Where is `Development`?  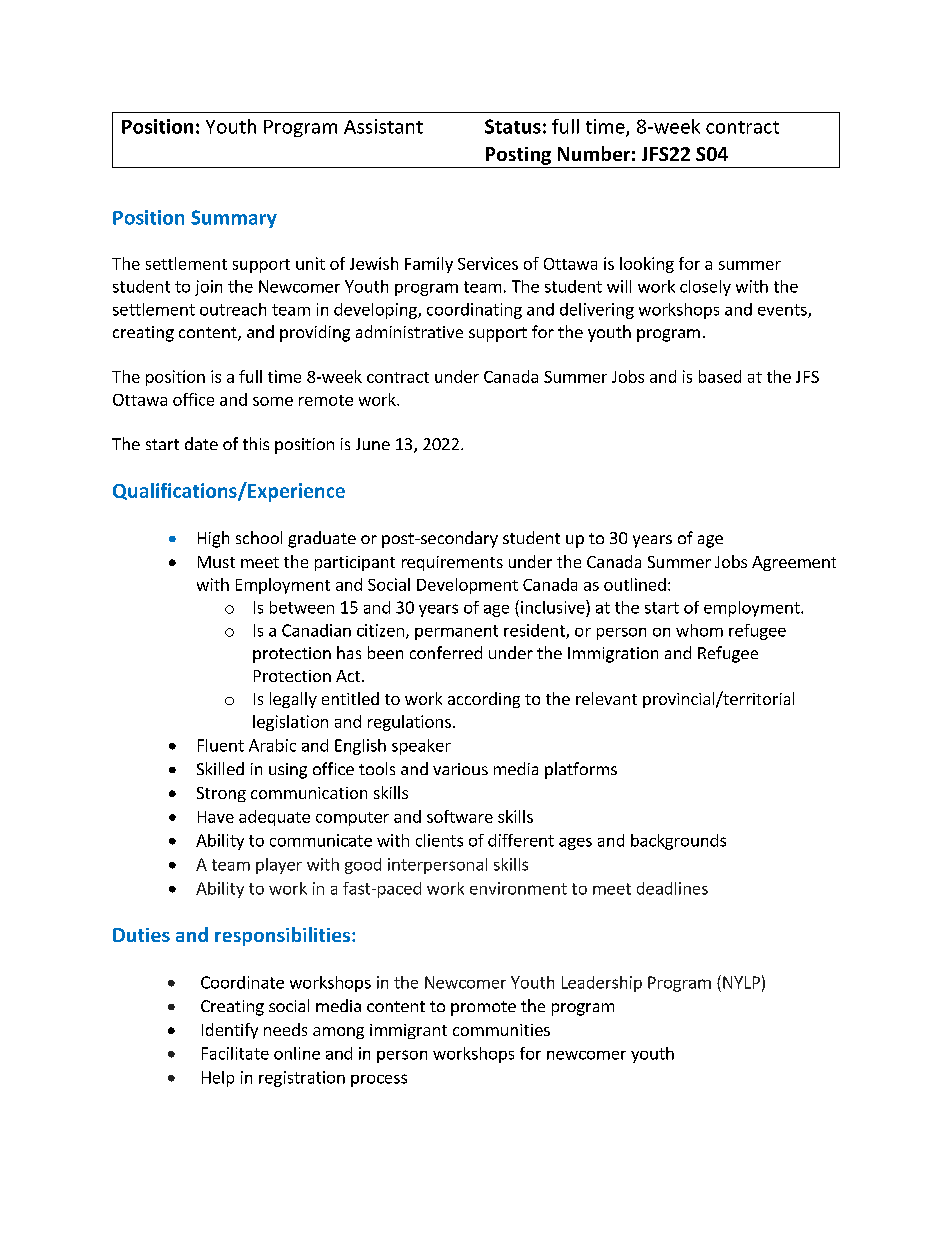 Development is located at coordinates (467, 586).
